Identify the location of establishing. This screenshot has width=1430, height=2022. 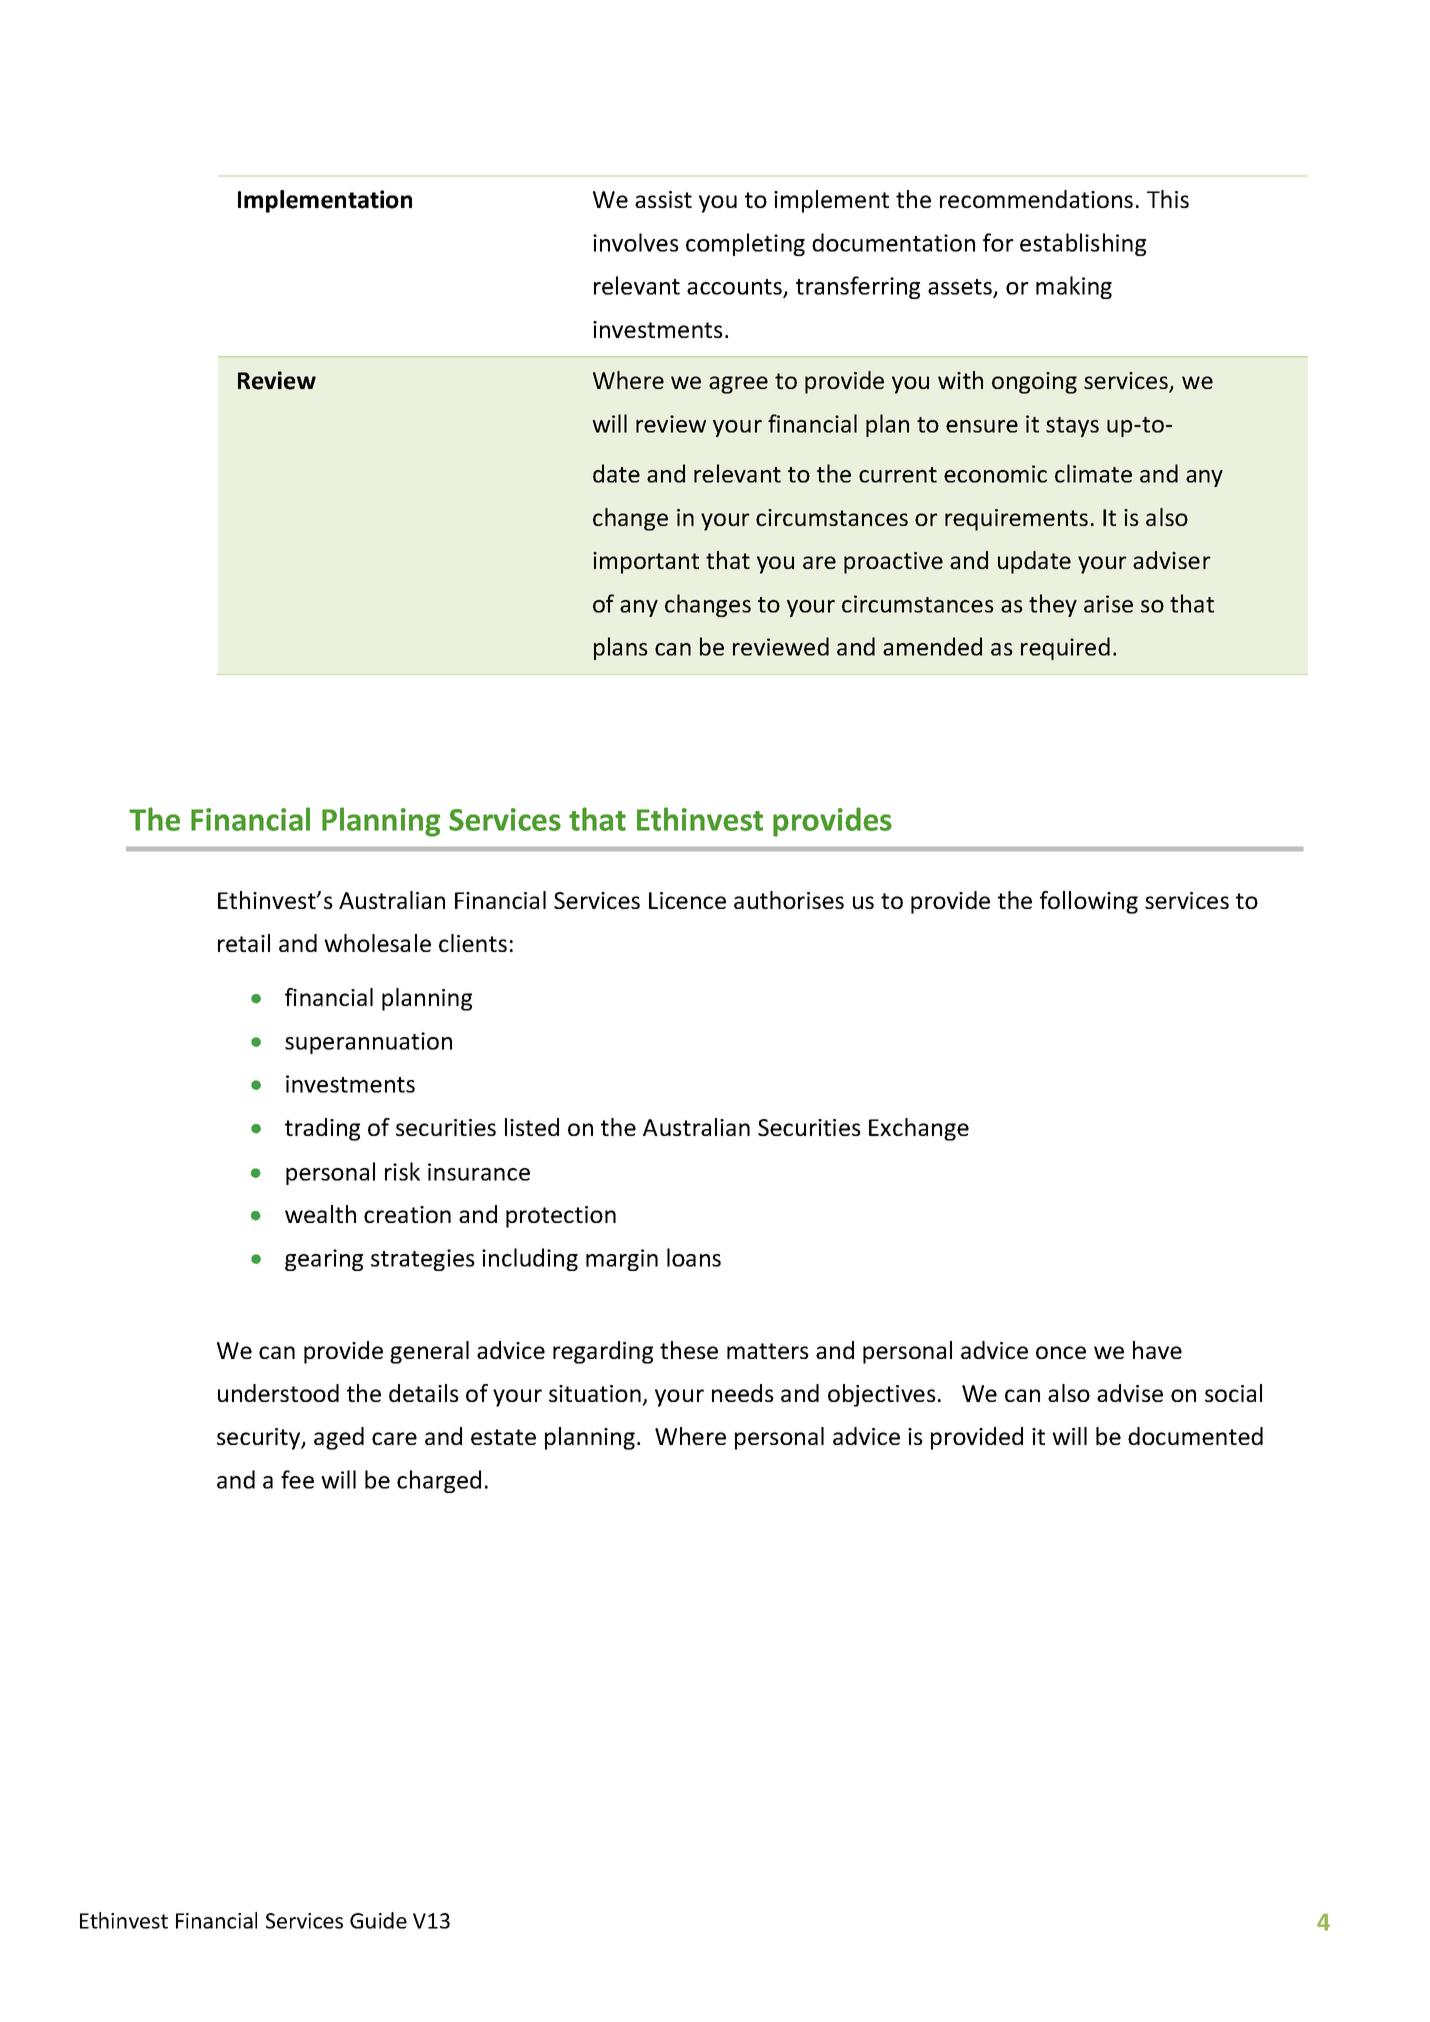
(1083, 244).
